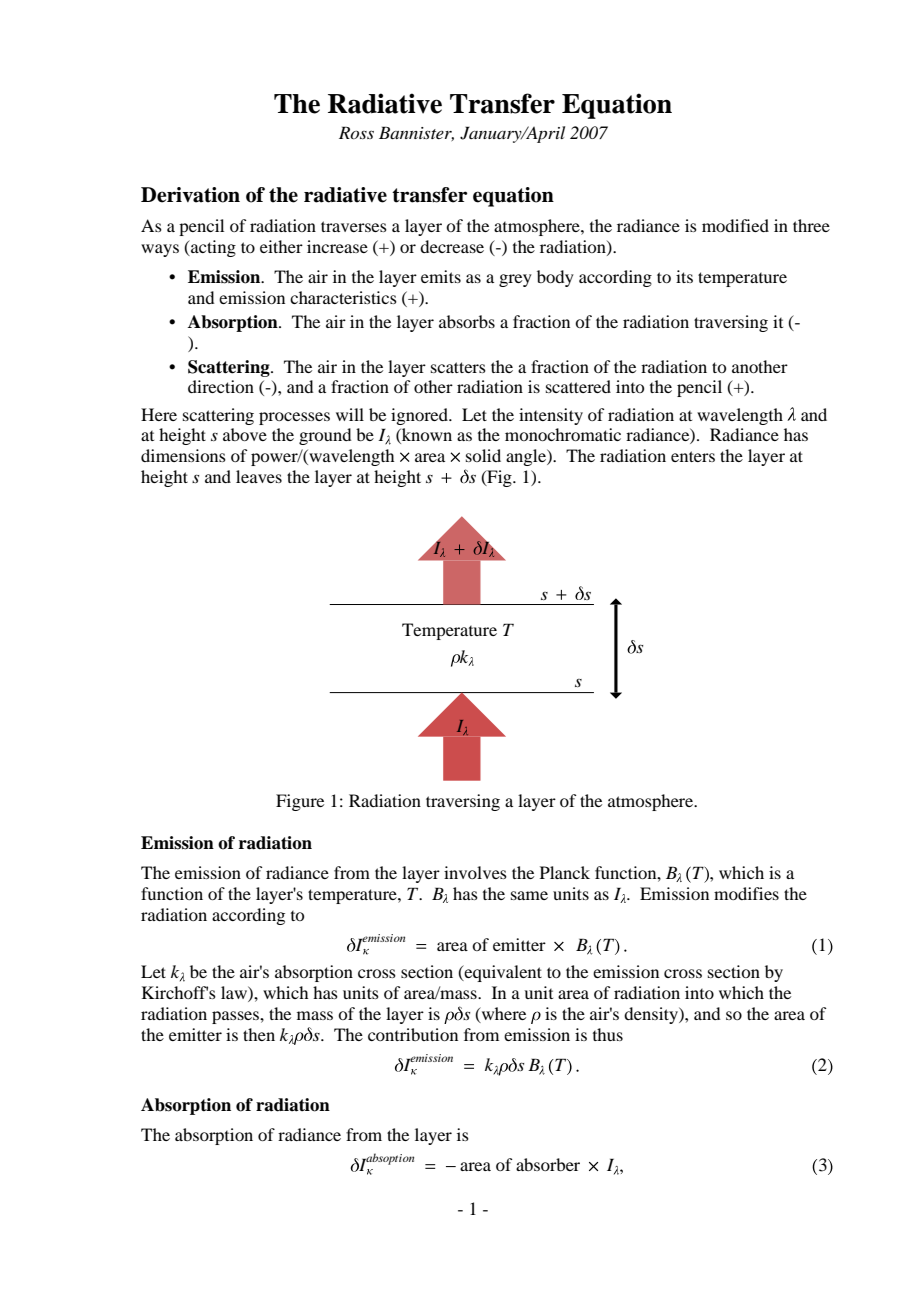  I want to click on Figure, so click(300, 802).
